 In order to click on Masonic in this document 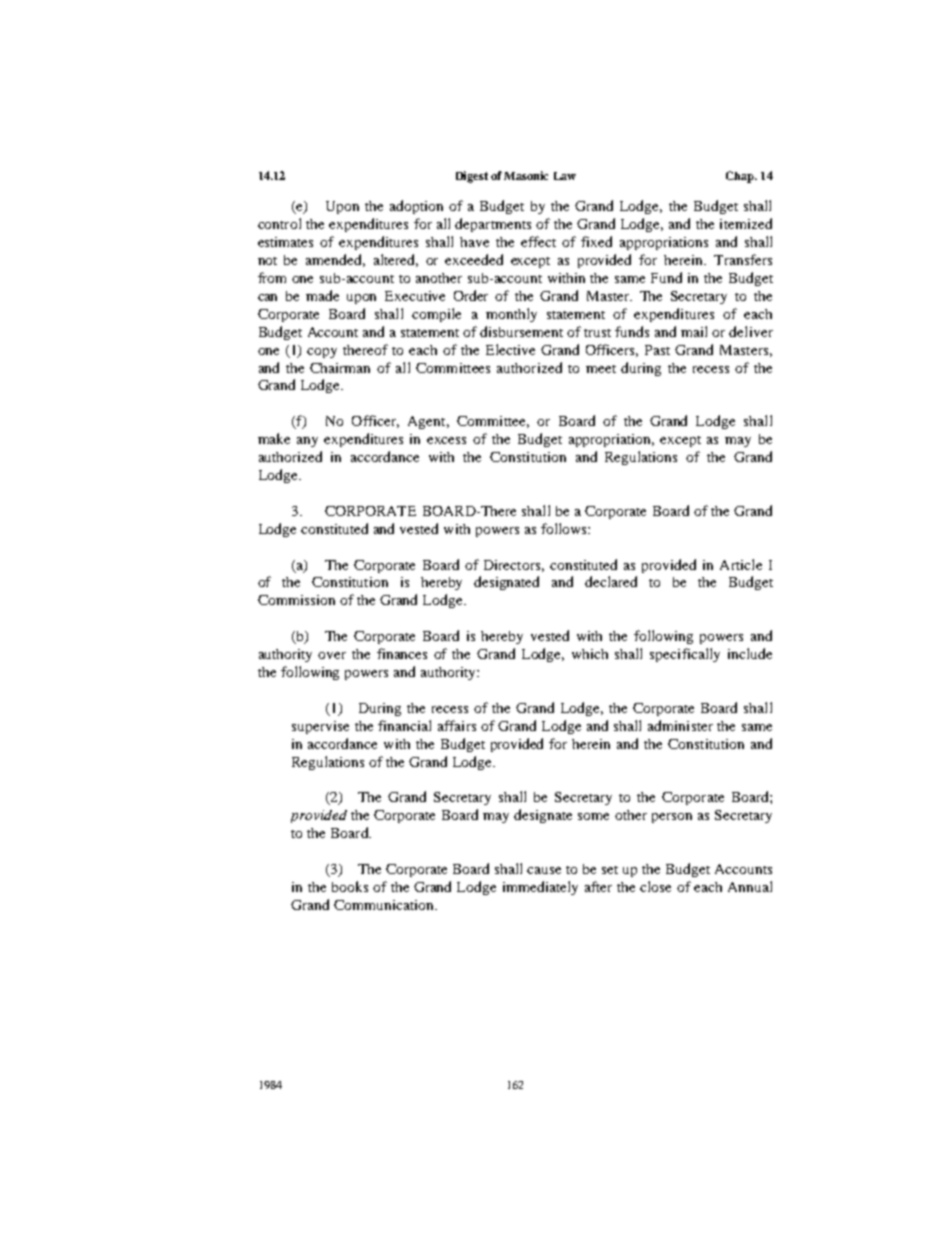, I will do `click(526, 175)`.
